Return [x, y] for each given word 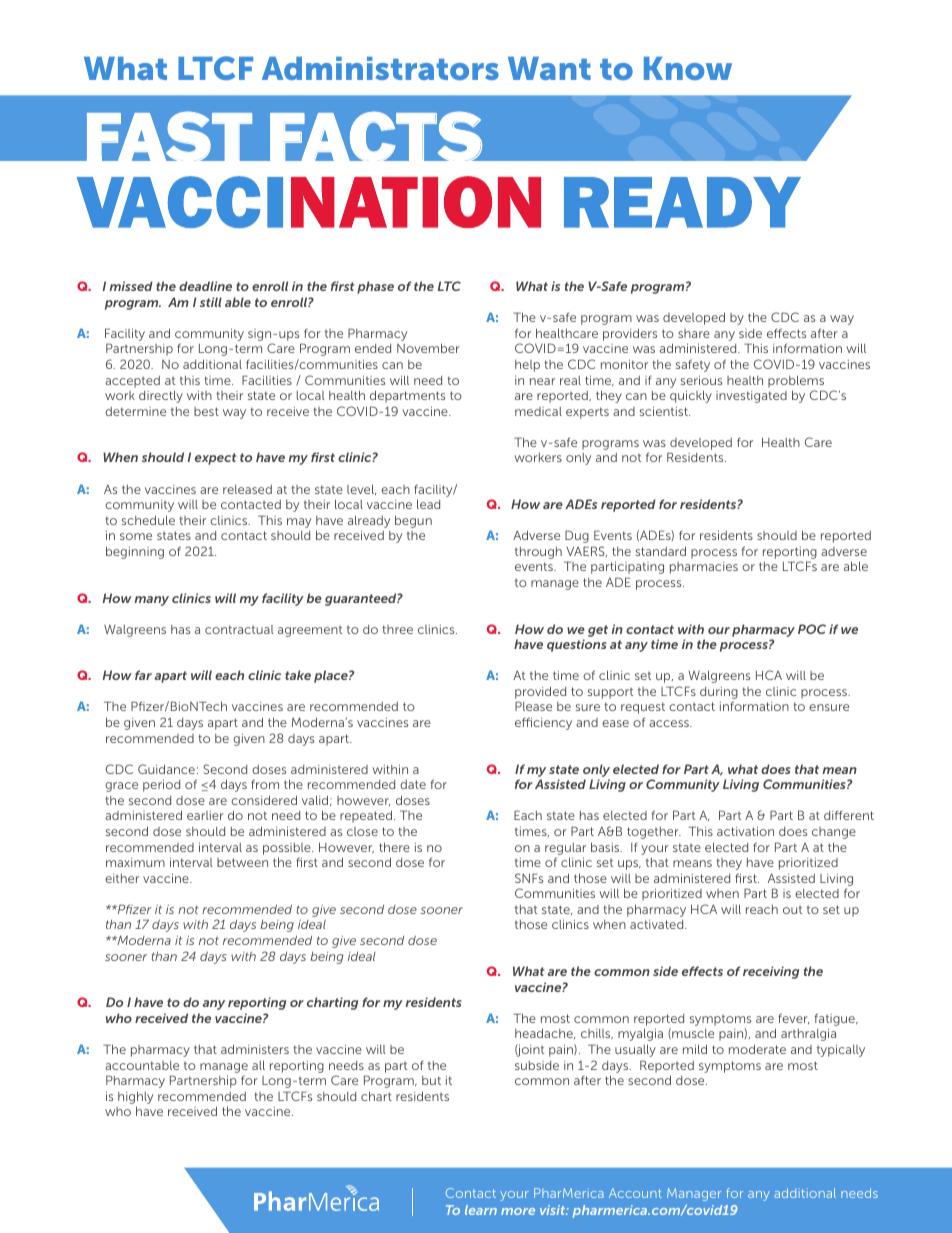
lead [428, 504]
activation [745, 831]
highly [135, 1097]
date [413, 784]
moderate [757, 1049]
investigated [751, 397]
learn [481, 1210]
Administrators [380, 68]
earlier [205, 815]
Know [688, 68]
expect [215, 459]
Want [549, 68]
